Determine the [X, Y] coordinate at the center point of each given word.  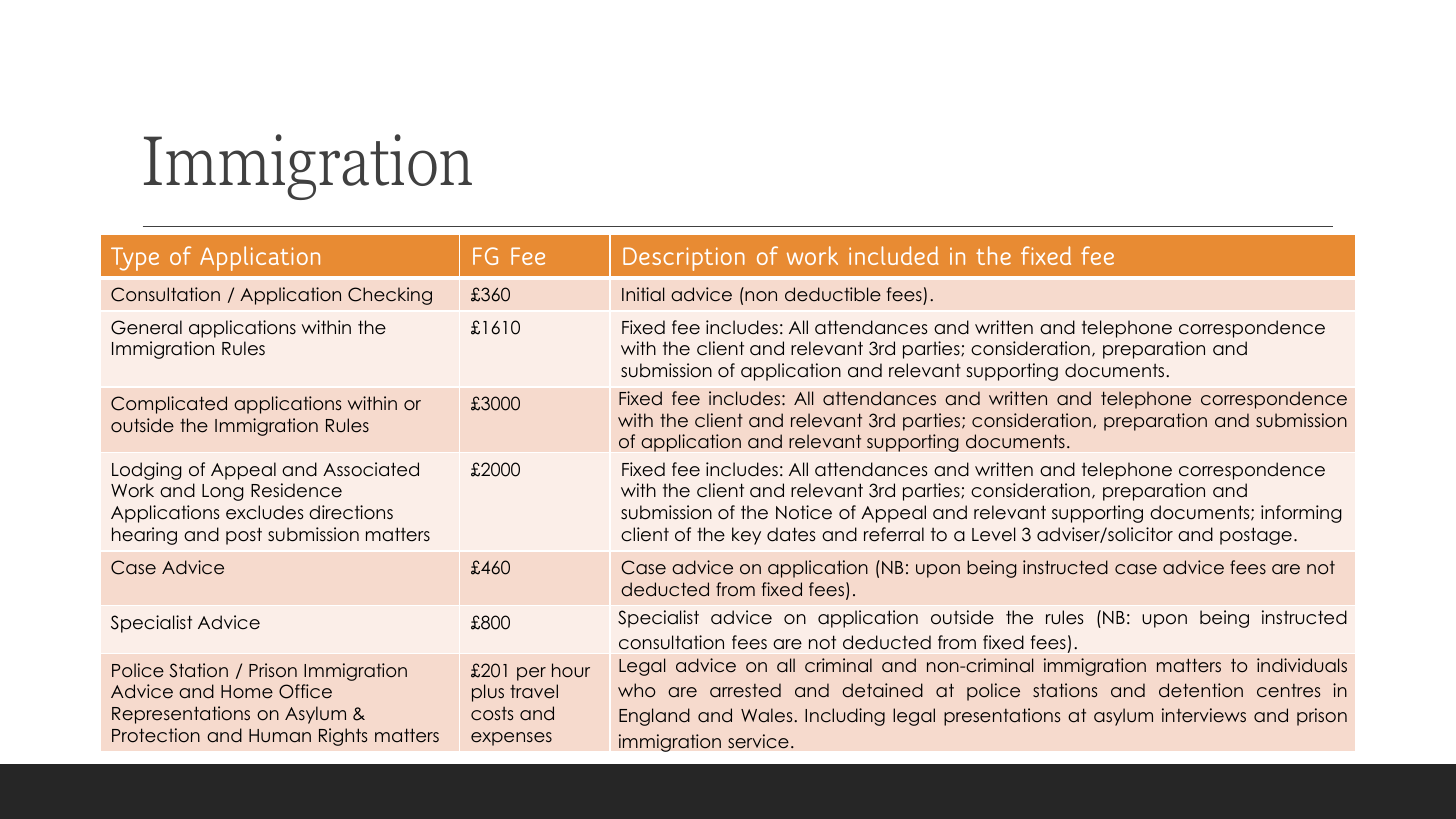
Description [684, 259]
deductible [833, 294]
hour [571, 670]
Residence [296, 490]
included [893, 255]
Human [280, 736]
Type [135, 259]
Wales [768, 715]
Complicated [169, 405]
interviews [1204, 715]
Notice [804, 512]
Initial [643, 294]
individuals [1302, 665]
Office [305, 691]
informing [1301, 514]
